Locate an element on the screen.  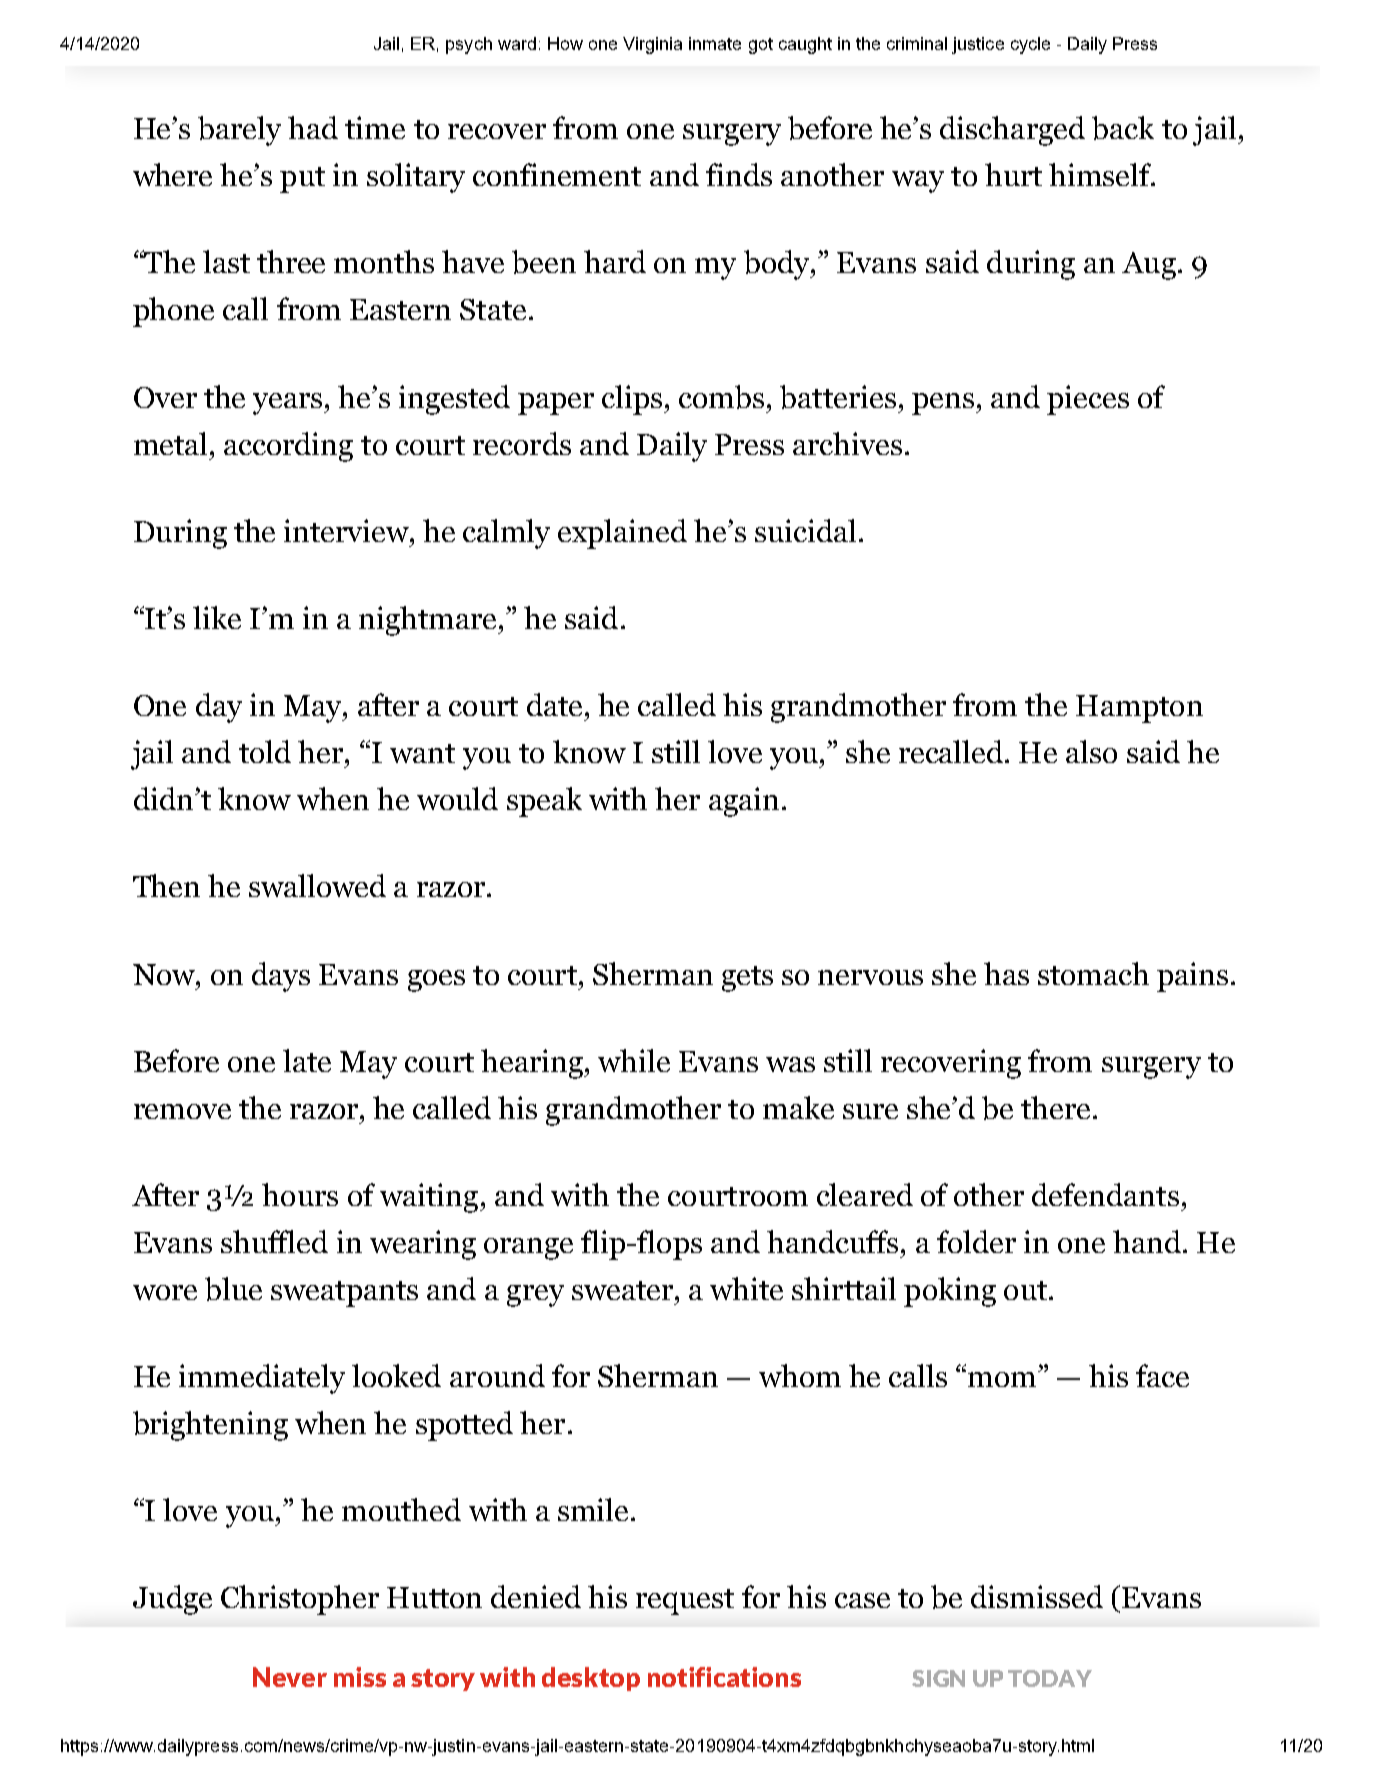
also is located at coordinates (1091, 751).
